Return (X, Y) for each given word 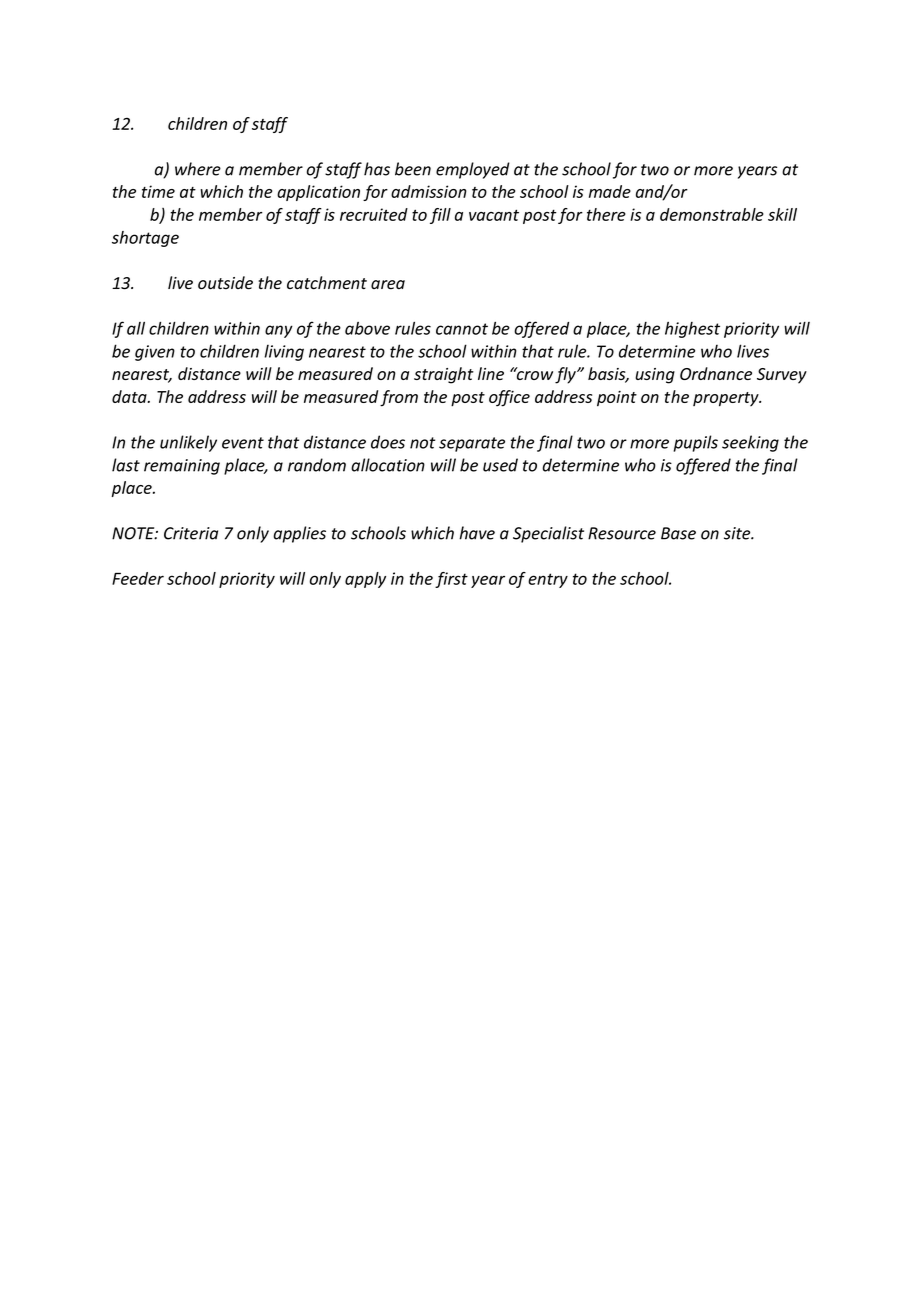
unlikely (188, 443)
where (198, 169)
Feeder (138, 578)
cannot (462, 329)
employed (473, 170)
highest (692, 330)
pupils (696, 443)
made (610, 191)
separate (472, 444)
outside (225, 283)
